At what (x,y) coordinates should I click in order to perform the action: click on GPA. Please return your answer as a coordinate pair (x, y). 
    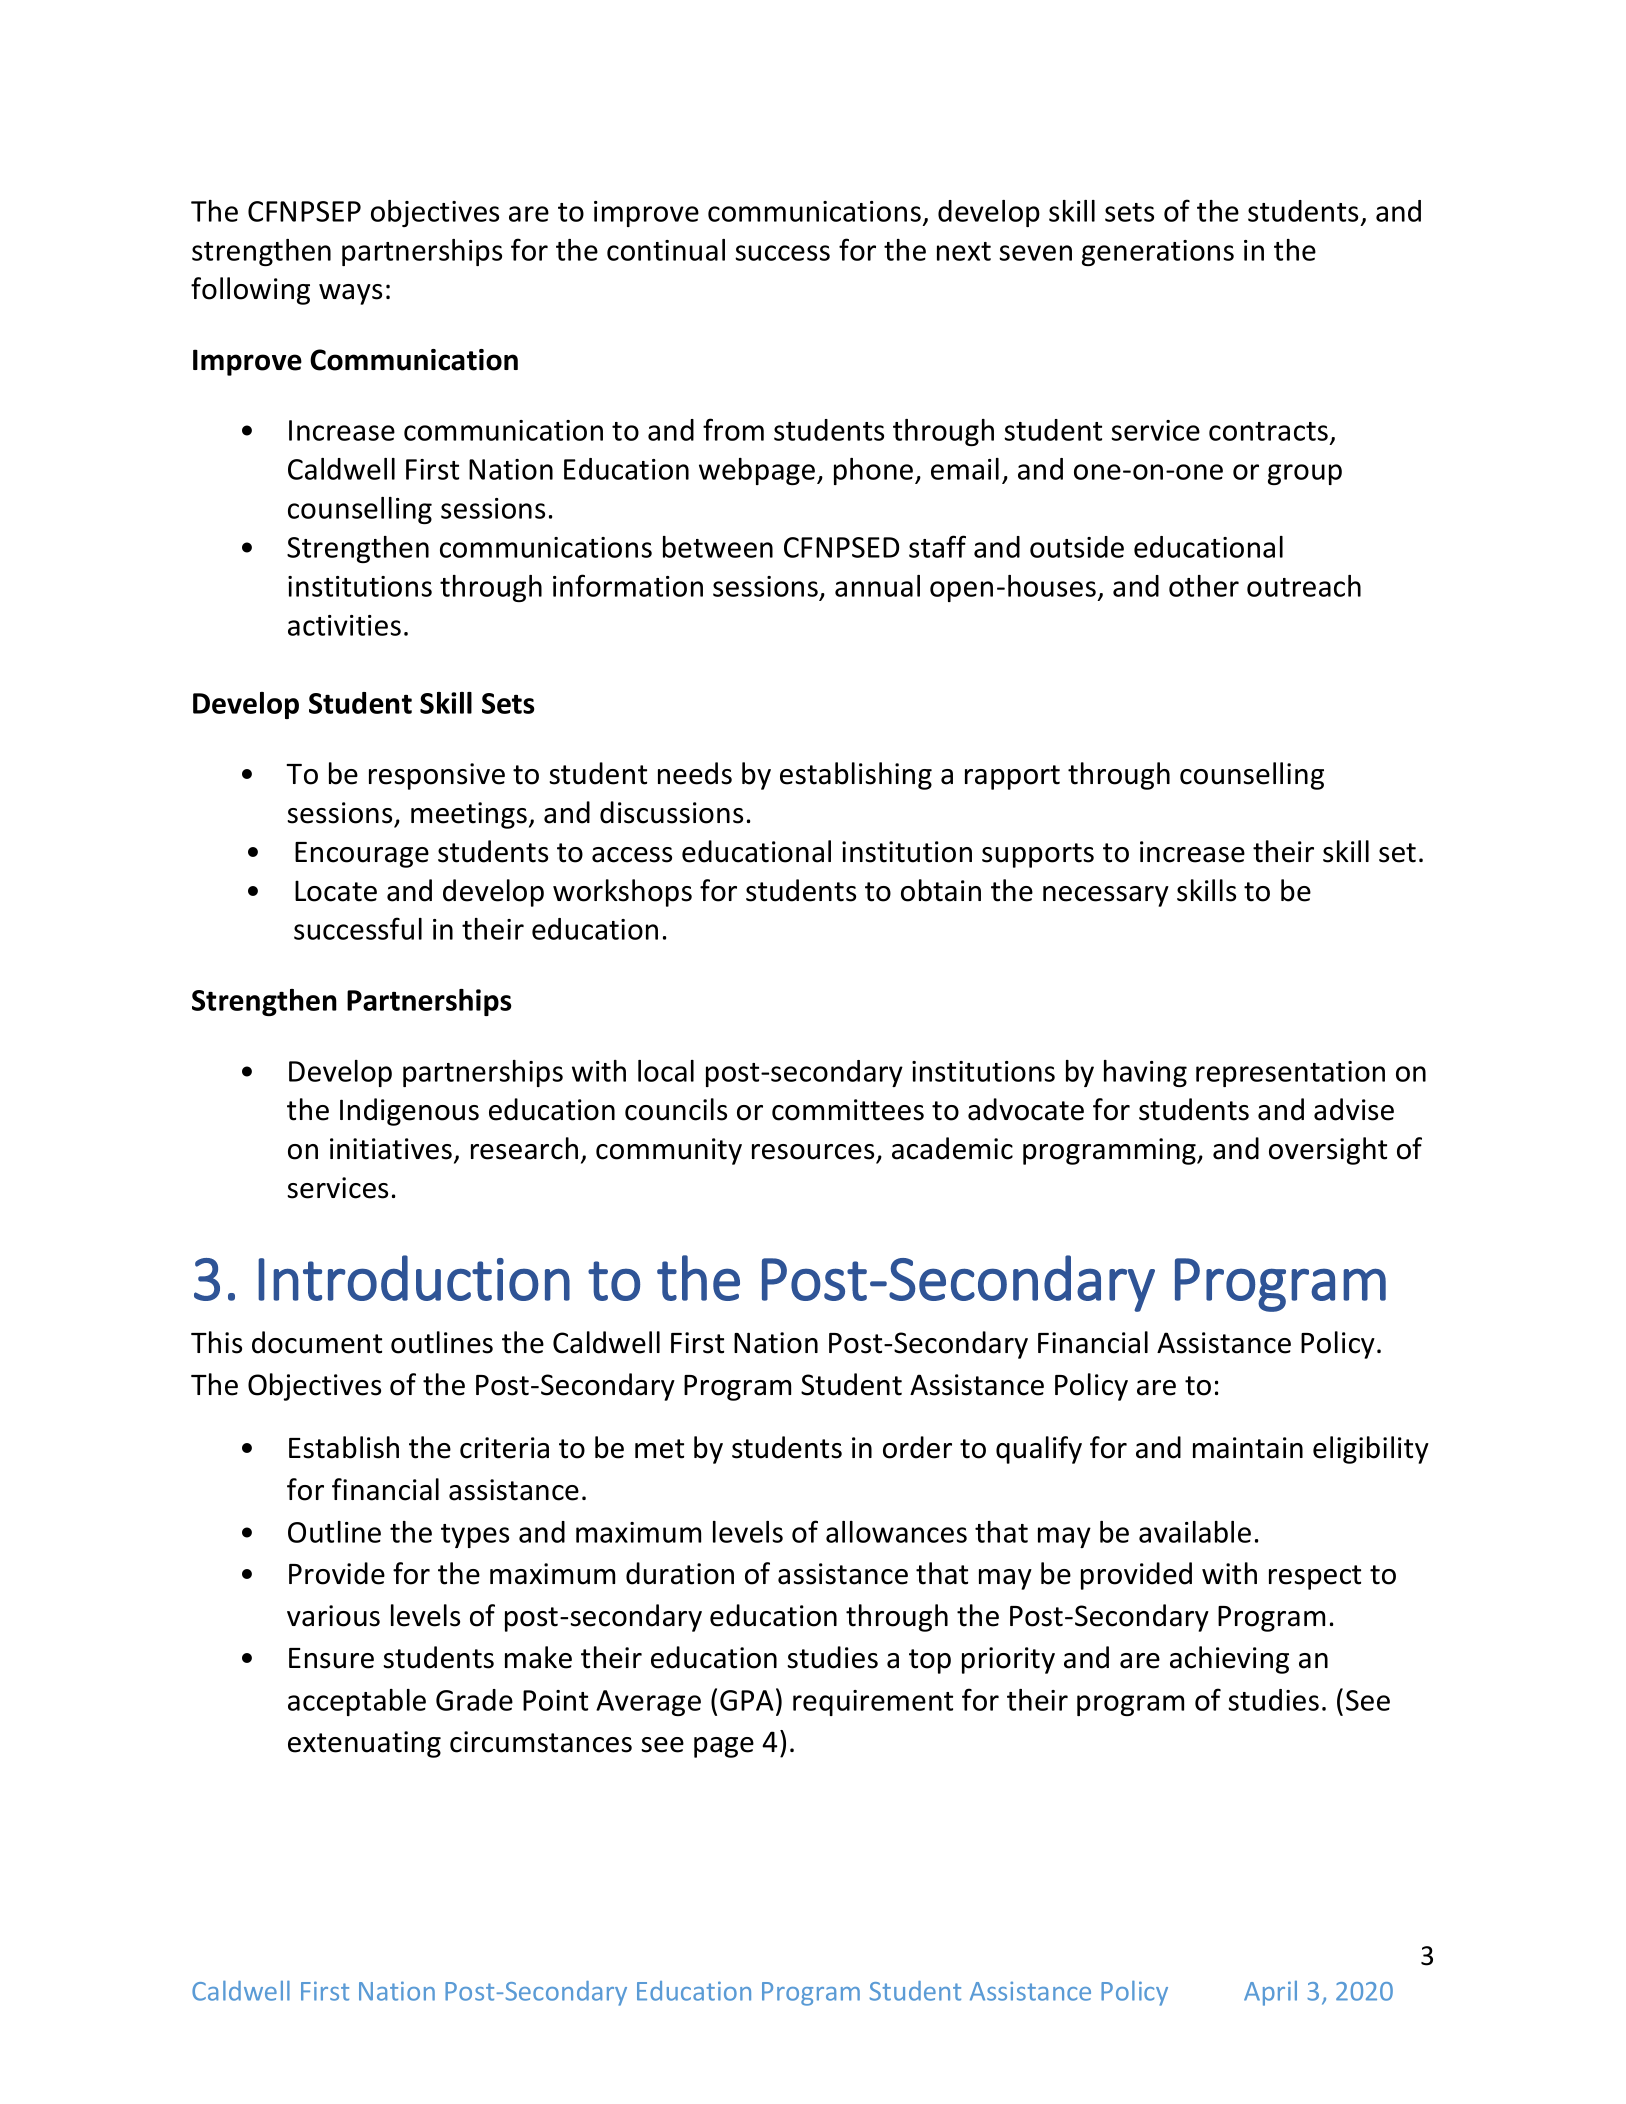
    Looking at the image, I should click on (747, 1700).
